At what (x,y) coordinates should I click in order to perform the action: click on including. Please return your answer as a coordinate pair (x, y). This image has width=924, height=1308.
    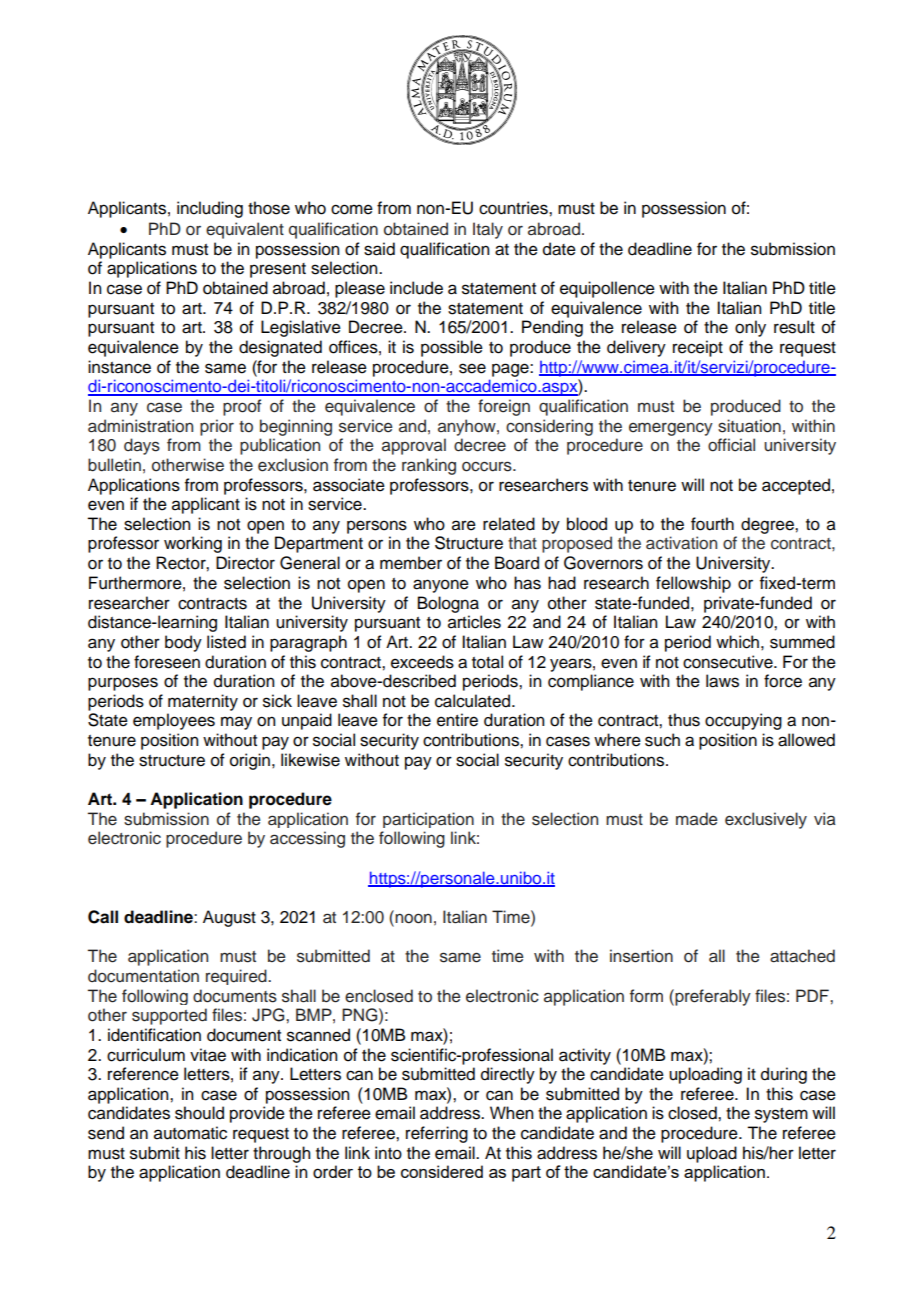
    Looking at the image, I should click on (210, 209).
